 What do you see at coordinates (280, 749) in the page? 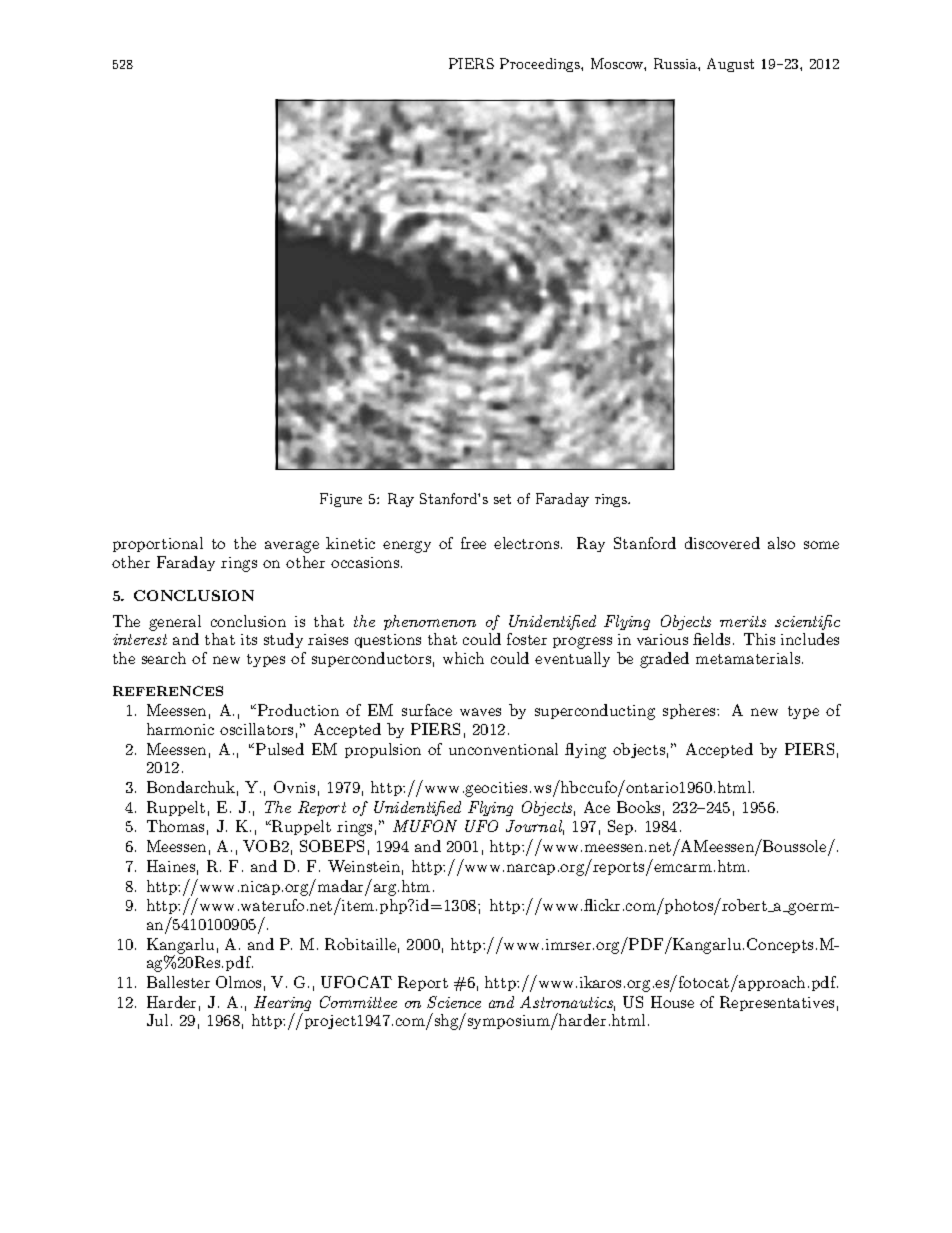
I see `Pulsed` at bounding box center [280, 749].
